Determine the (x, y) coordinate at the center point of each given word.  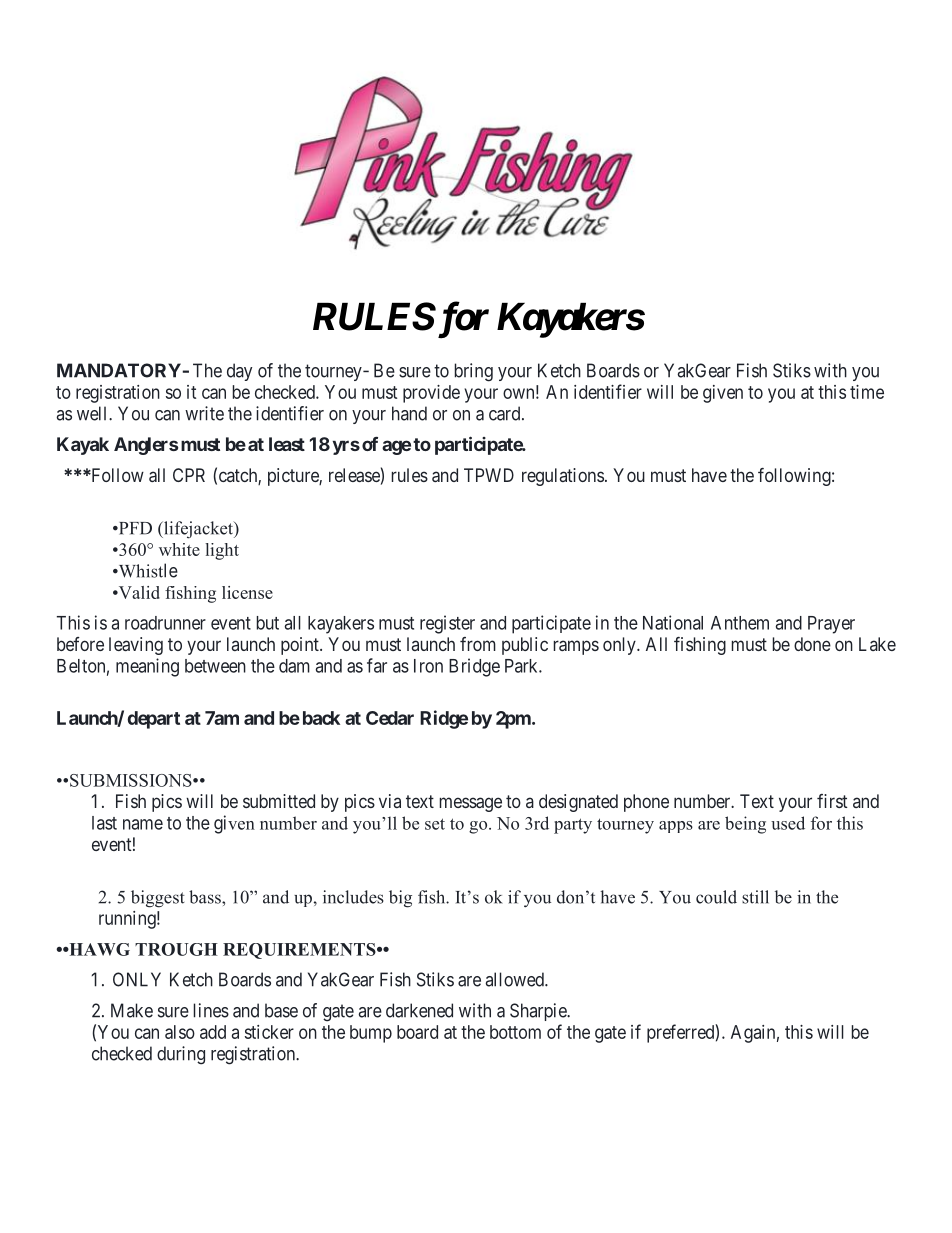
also (180, 1032)
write (204, 413)
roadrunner (165, 623)
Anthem (740, 623)
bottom (515, 1032)
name (143, 824)
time (867, 392)
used (788, 823)
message (471, 804)
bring (474, 372)
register (447, 624)
